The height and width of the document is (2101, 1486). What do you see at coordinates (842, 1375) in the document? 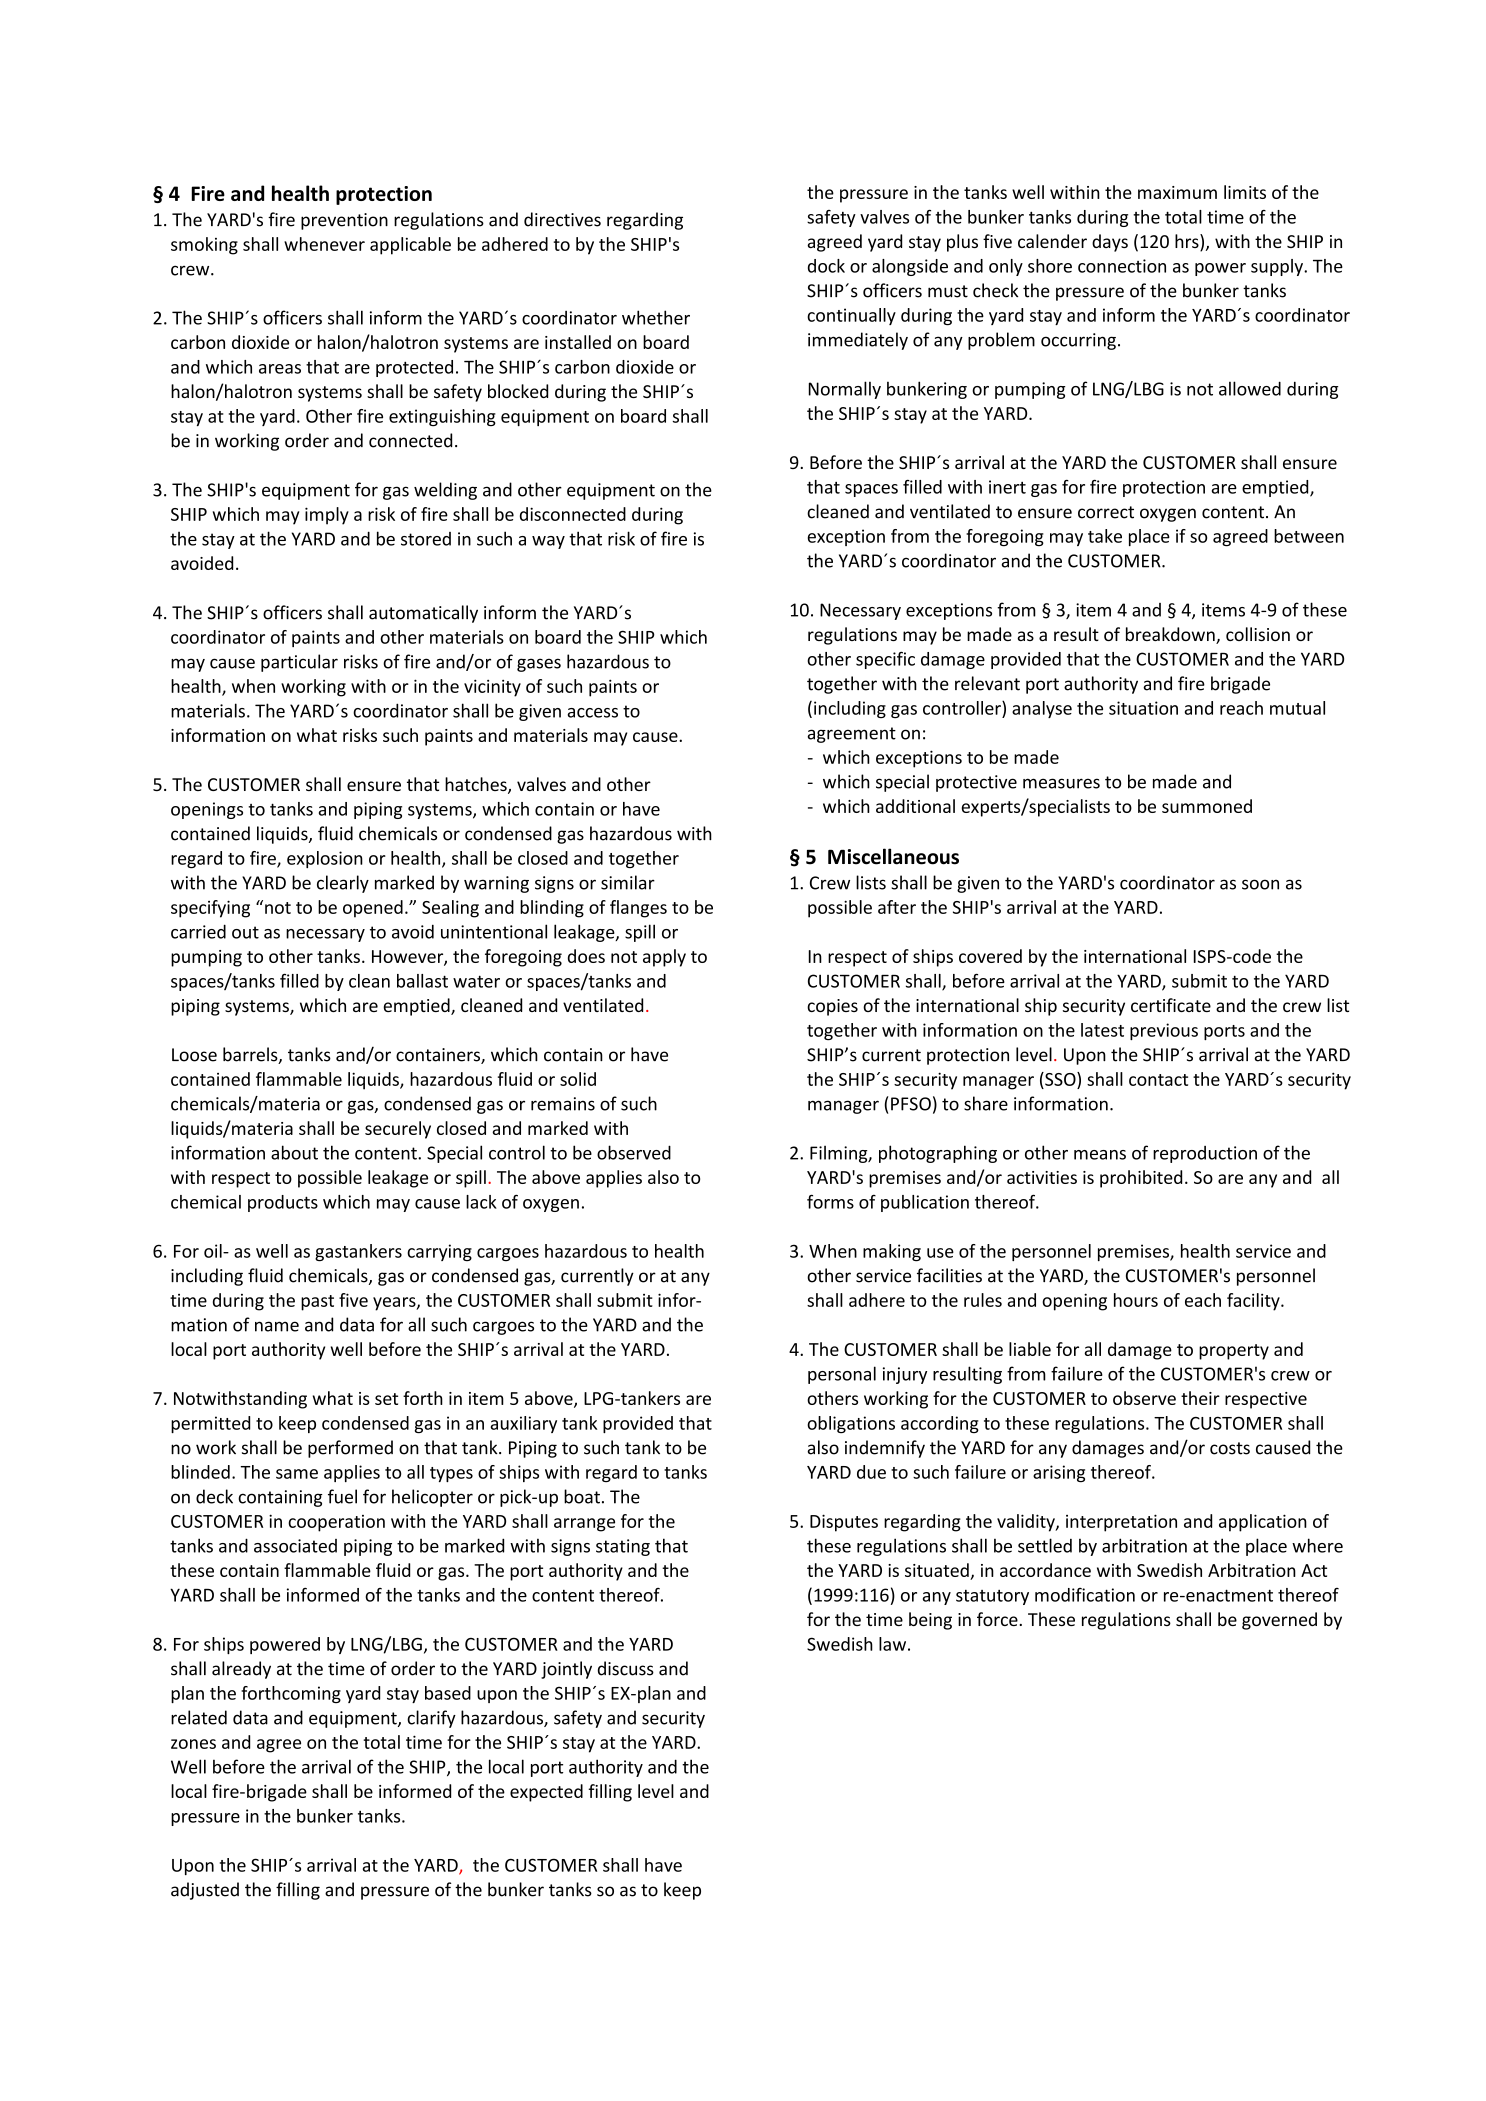
I see `personal` at bounding box center [842, 1375].
